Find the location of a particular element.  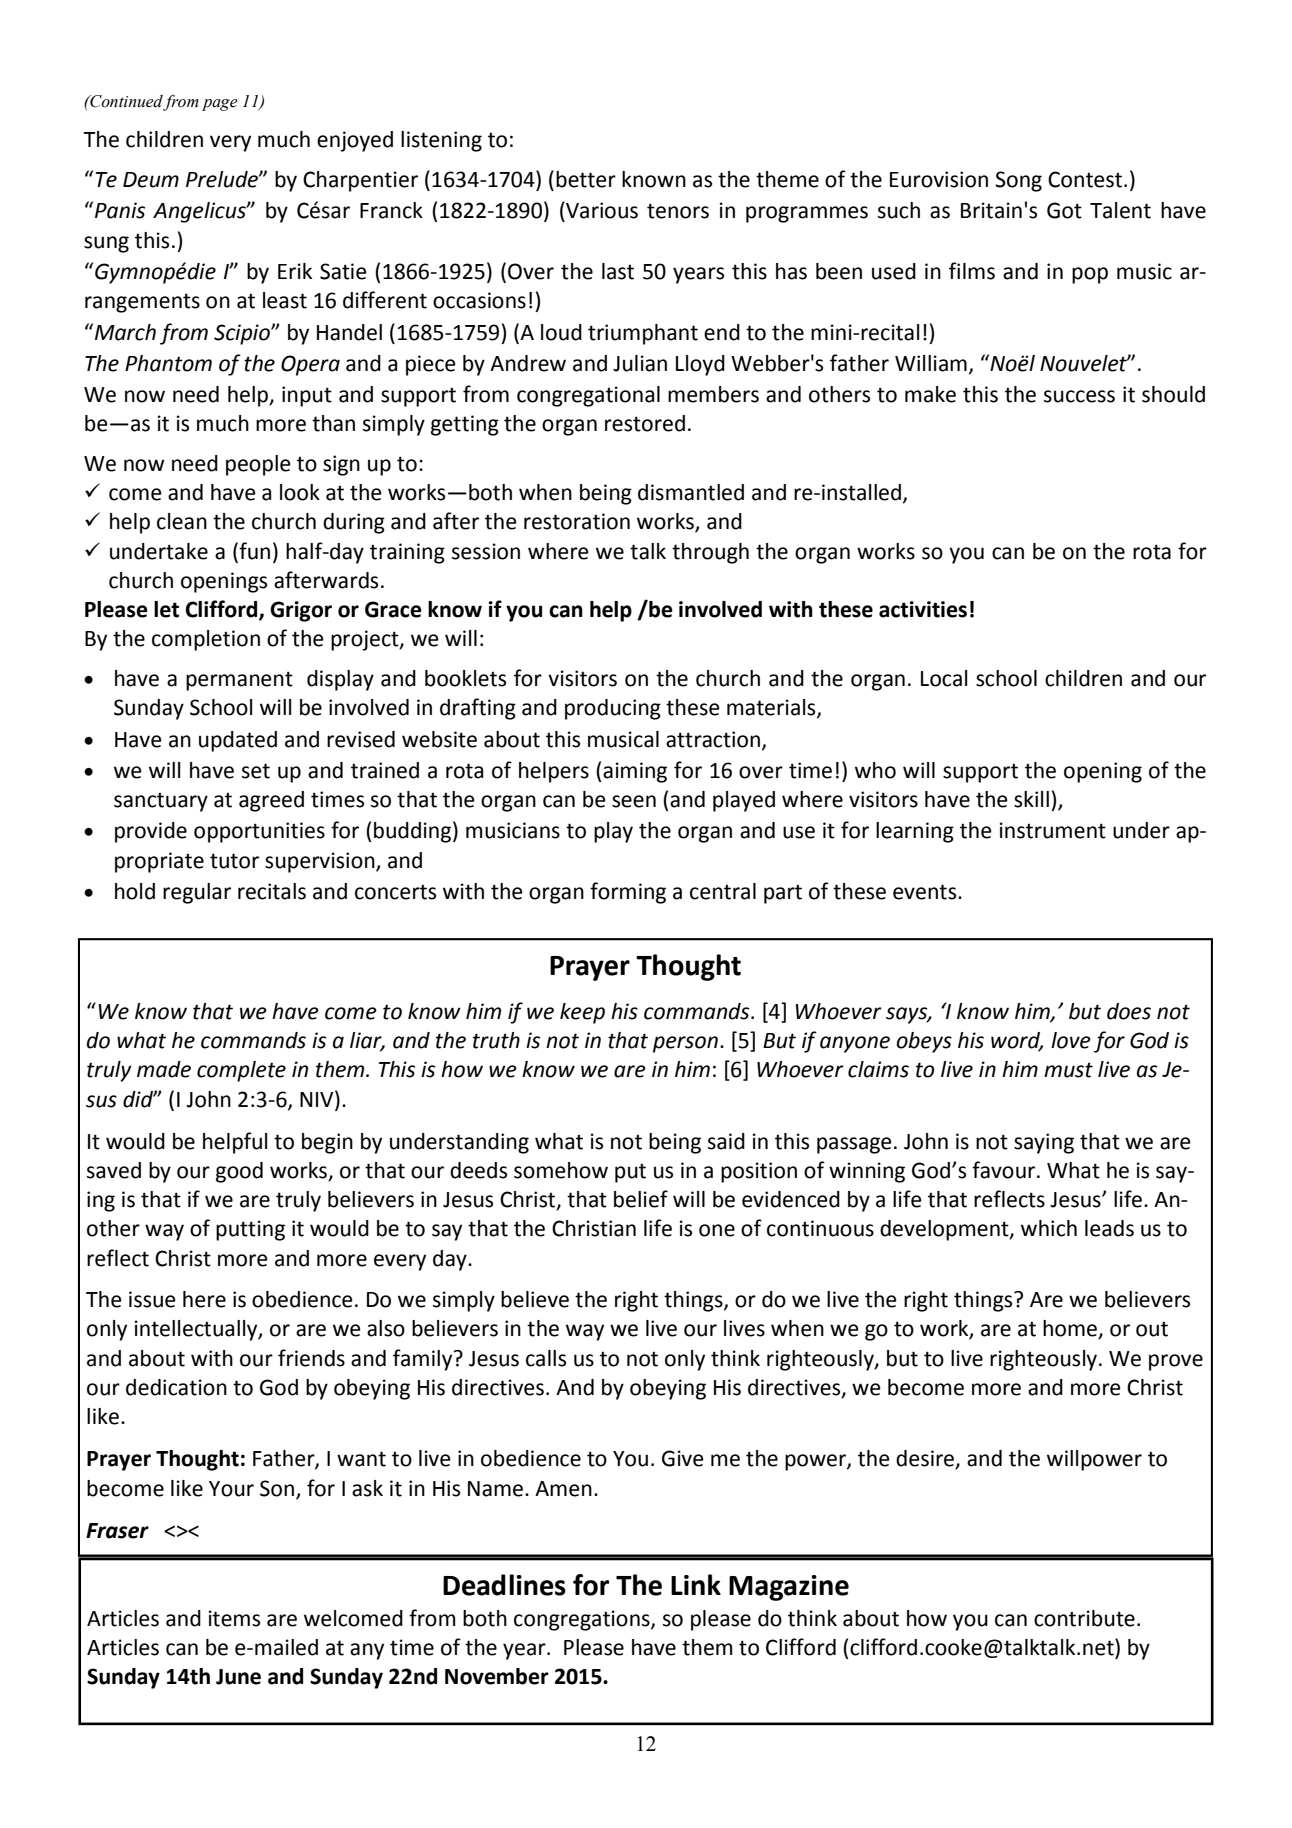

Song is located at coordinates (1018, 181).
